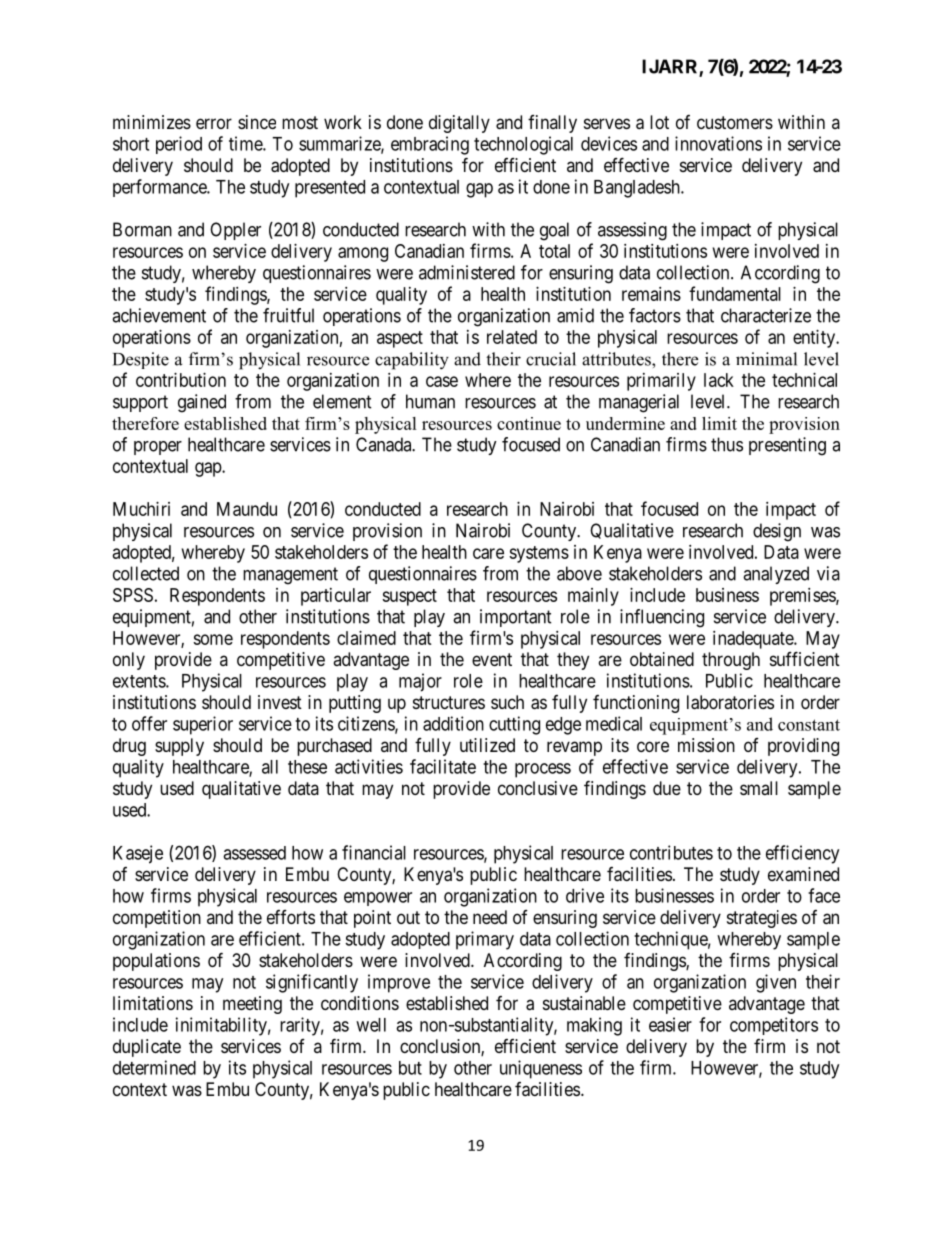  I want to click on conclusive, so click(538, 788).
